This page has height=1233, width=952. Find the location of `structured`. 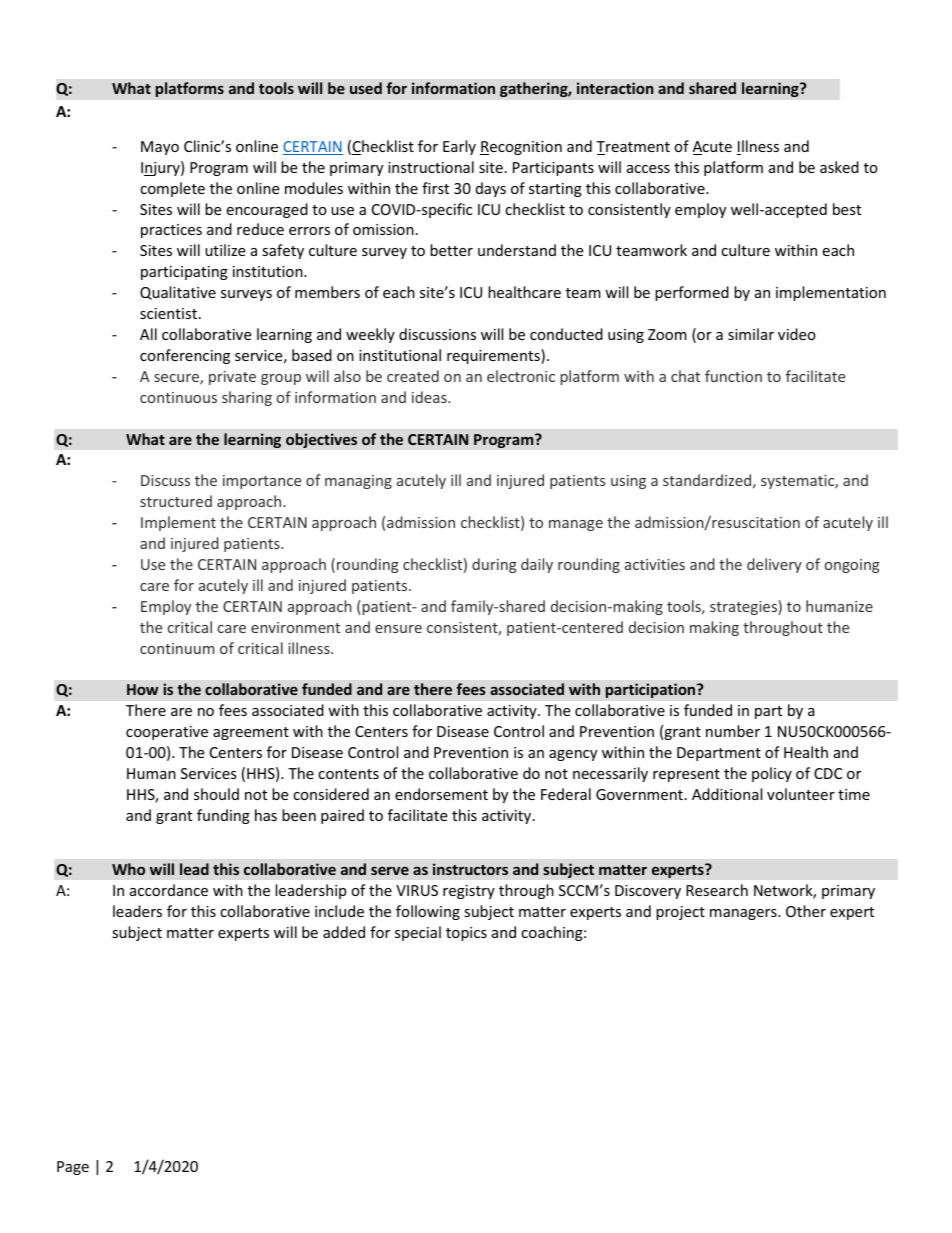

structured is located at coordinates (176, 501).
